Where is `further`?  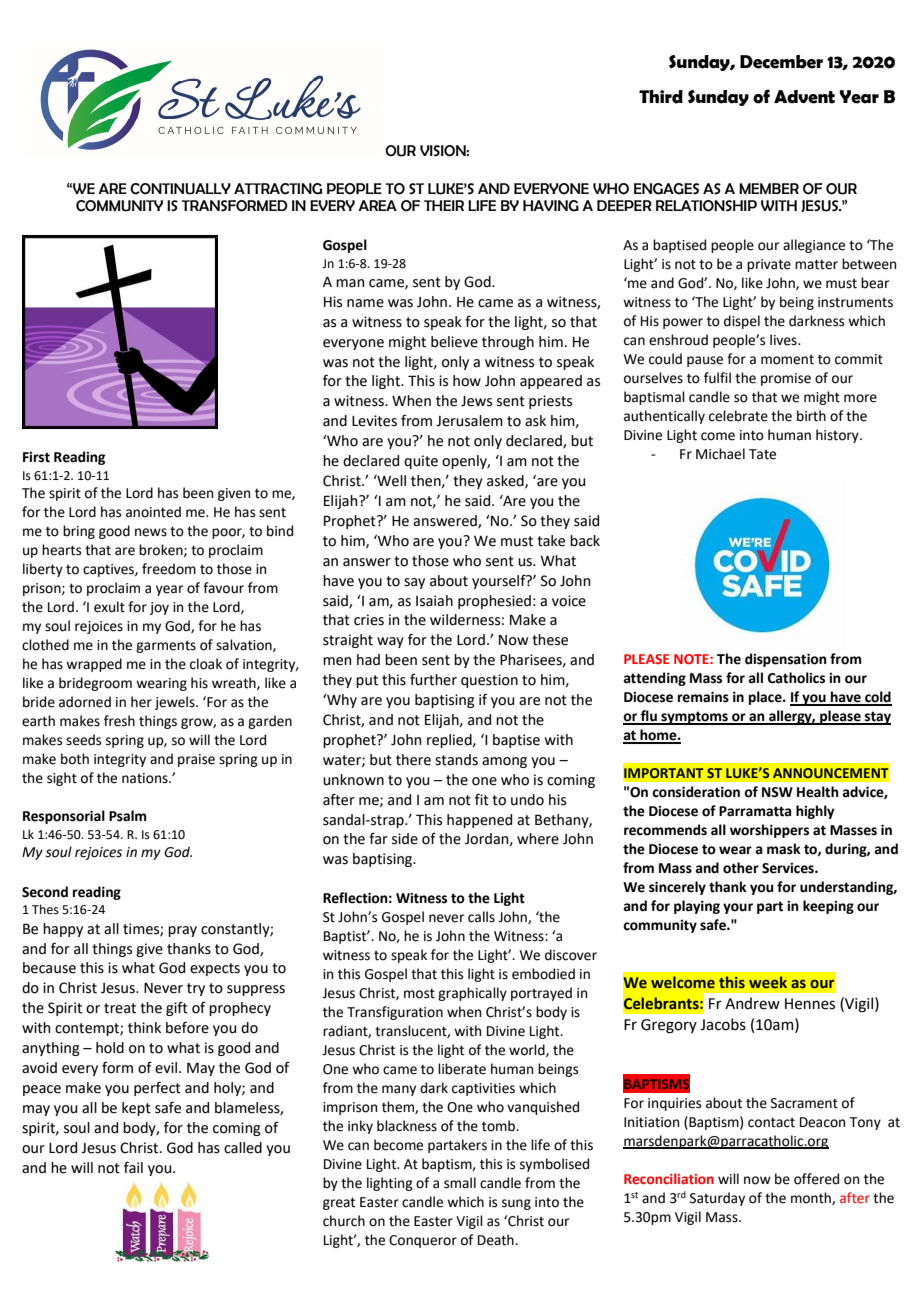
further is located at coordinates (433, 680).
